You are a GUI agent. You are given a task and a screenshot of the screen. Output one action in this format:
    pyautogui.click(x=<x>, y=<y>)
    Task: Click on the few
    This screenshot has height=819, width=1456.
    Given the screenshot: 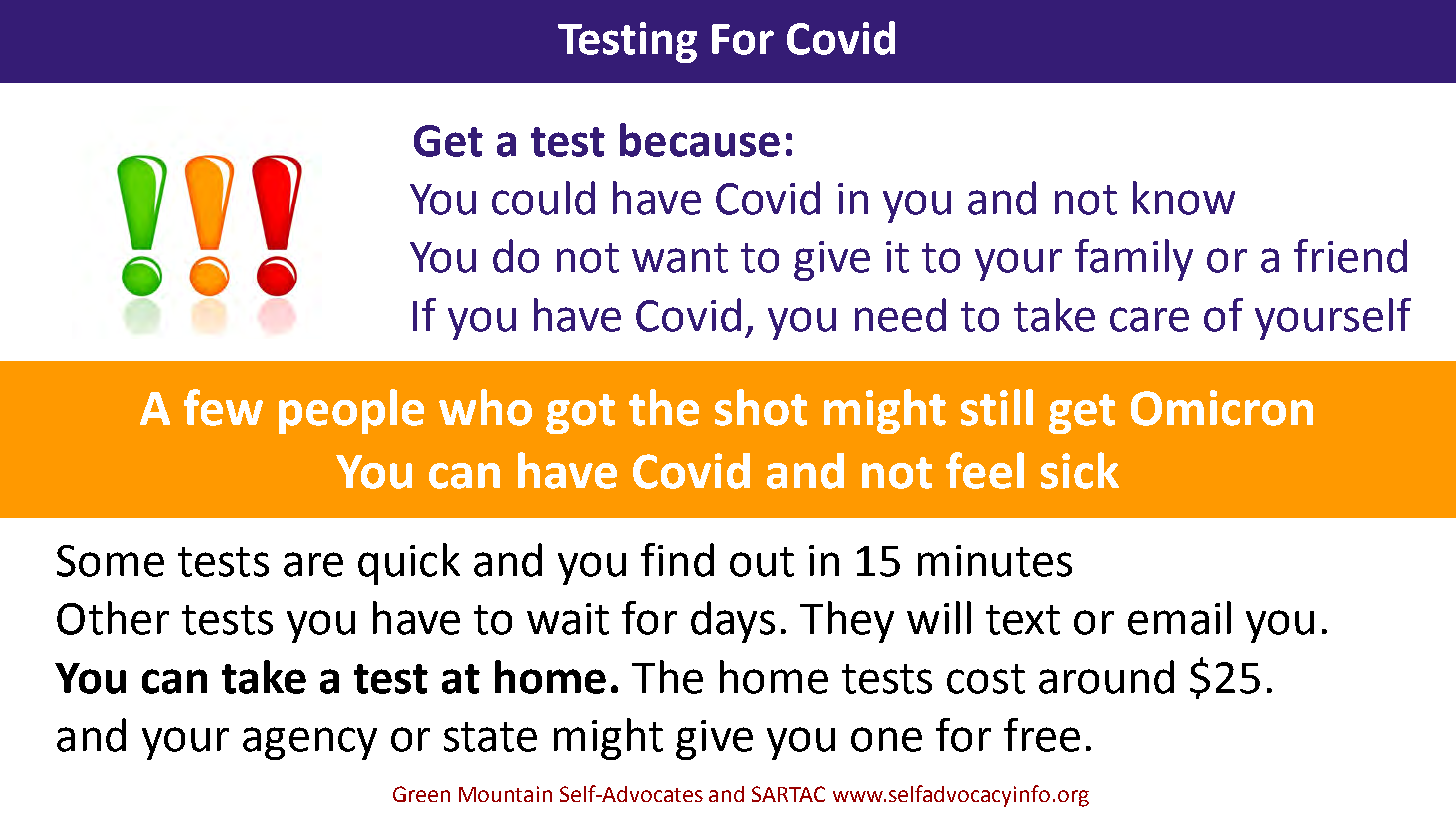 What is the action you would take?
    pyautogui.click(x=223, y=407)
